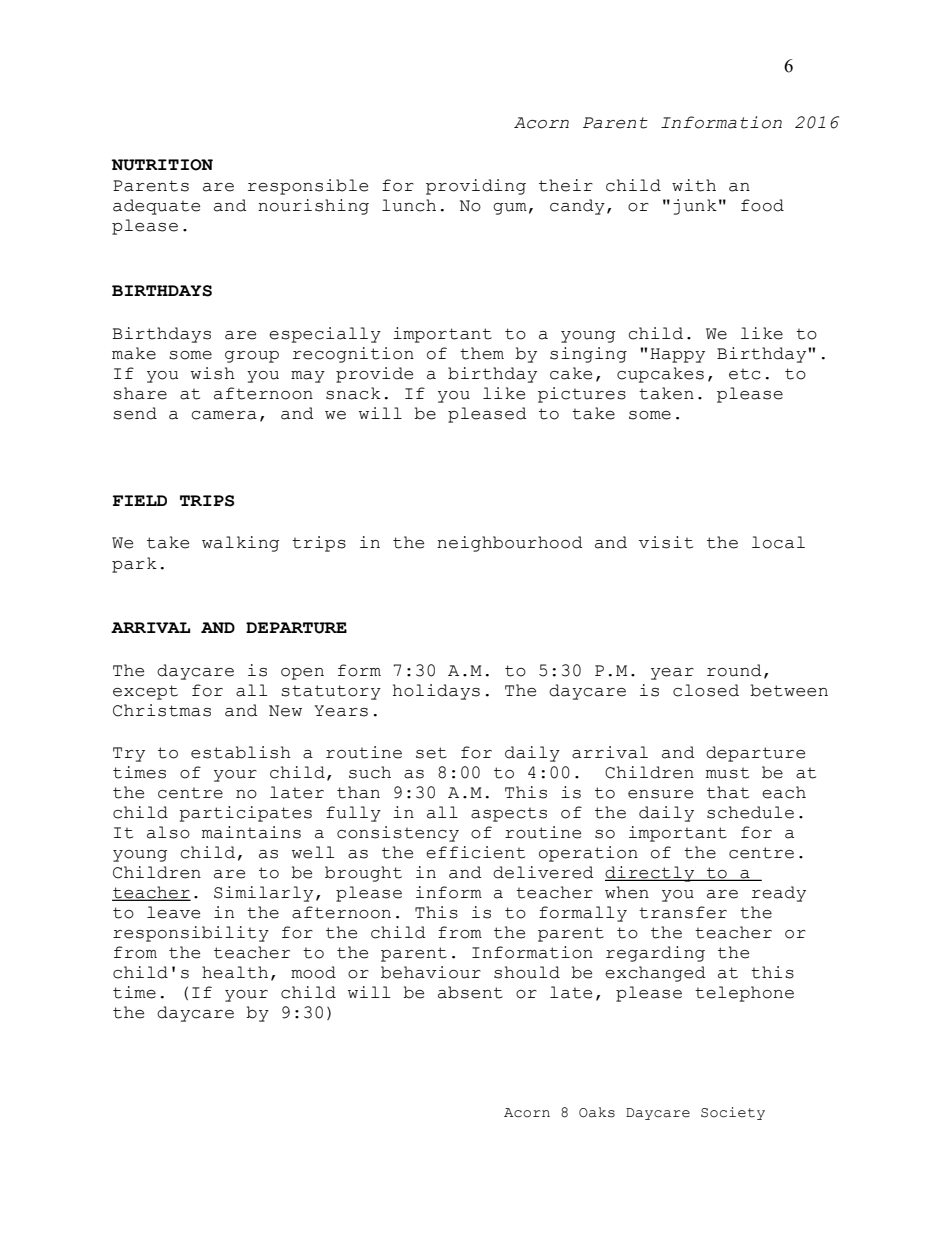  I want to click on Society, so click(733, 1113).
